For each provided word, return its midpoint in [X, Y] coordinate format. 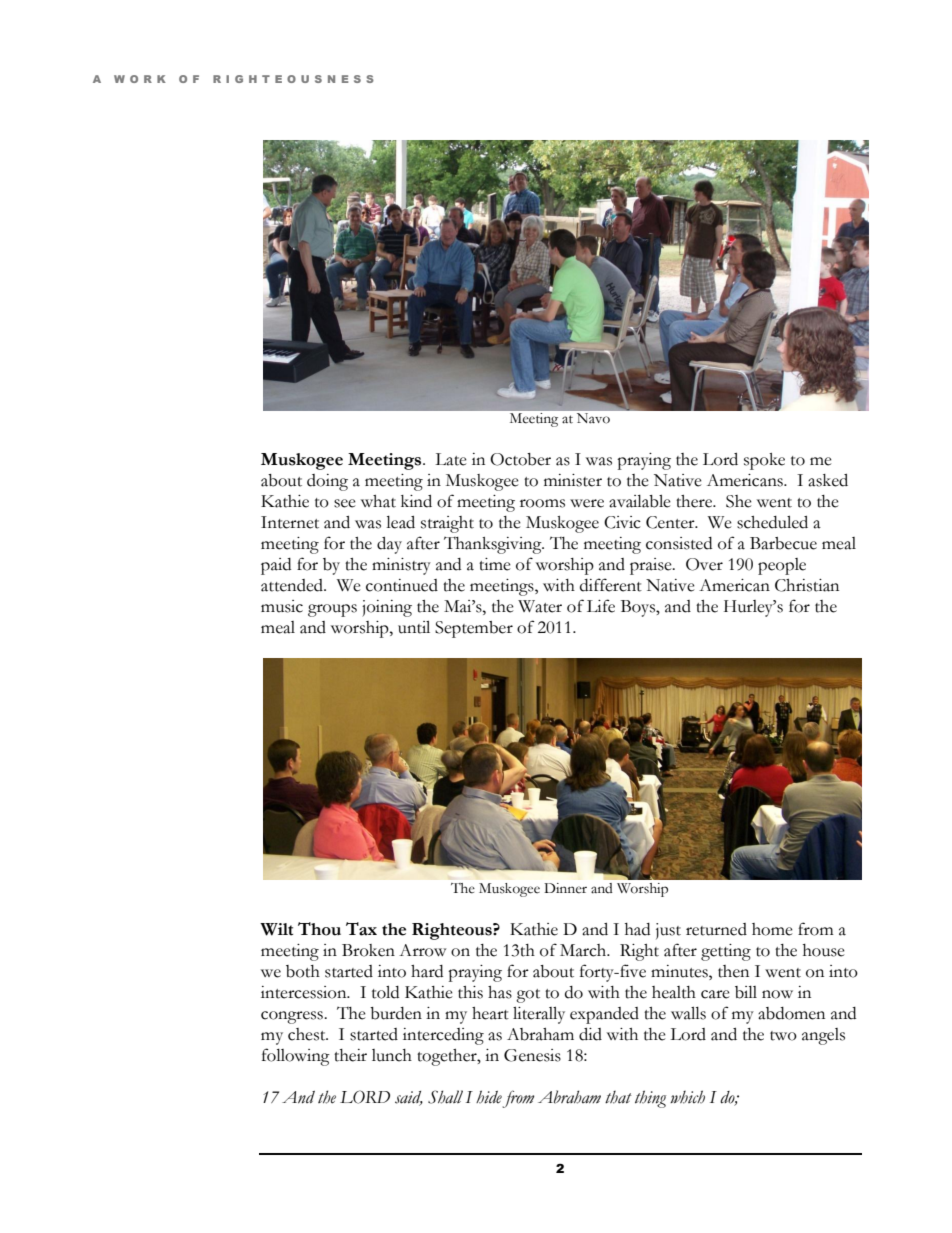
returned [716, 929]
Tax [361, 929]
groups [332, 610]
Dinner [565, 888]
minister [573, 480]
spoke [764, 461]
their [350, 1055]
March [584, 950]
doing [327, 482]
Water [540, 606]
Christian [807, 585]
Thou [319, 929]
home [772, 929]
